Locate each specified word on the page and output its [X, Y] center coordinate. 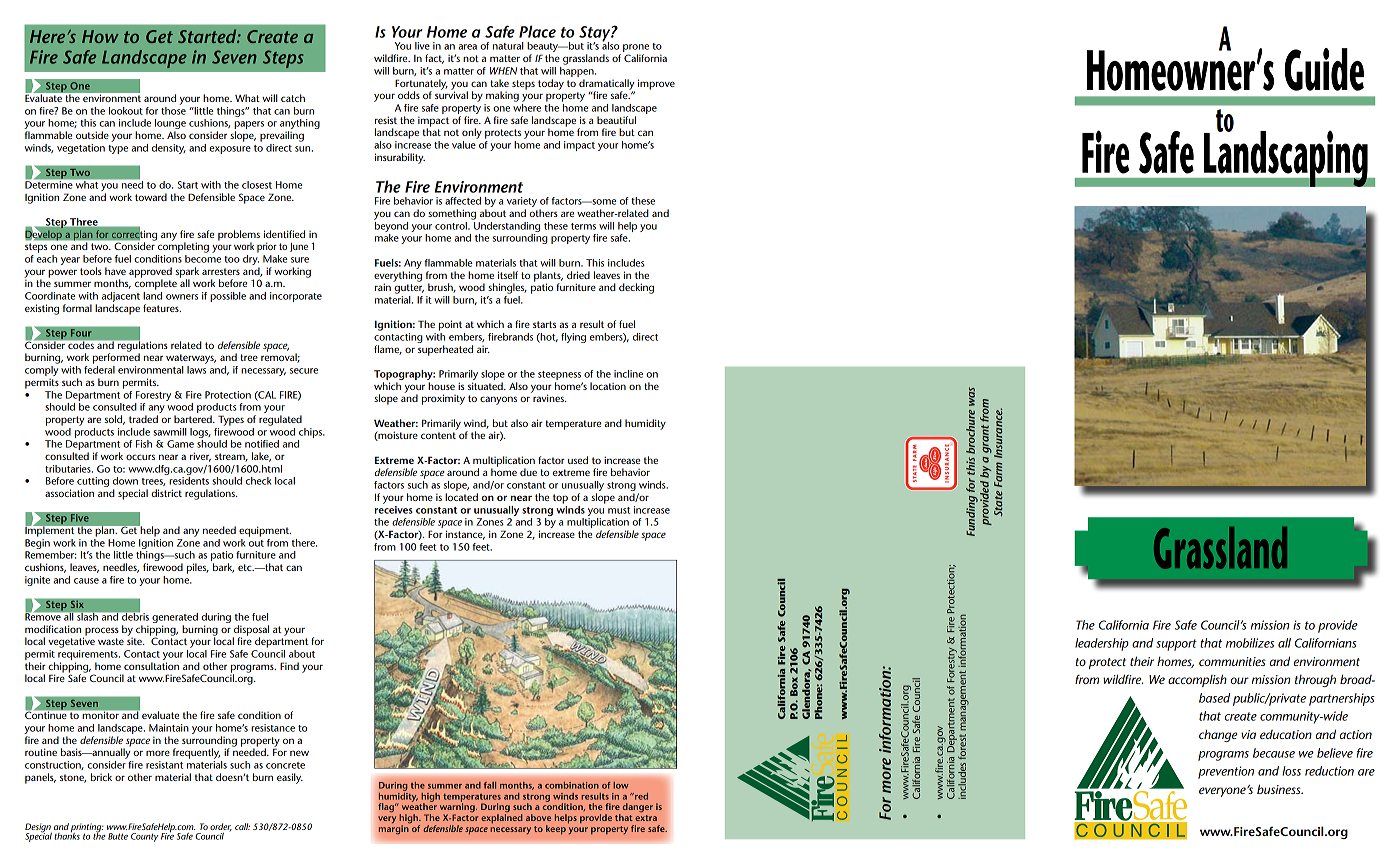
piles [198, 568]
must [619, 510]
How [100, 36]
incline [628, 374]
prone [636, 49]
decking [636, 288]
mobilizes [1250, 643]
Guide [1324, 69]
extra [646, 818]
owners [182, 297]
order [221, 827]
